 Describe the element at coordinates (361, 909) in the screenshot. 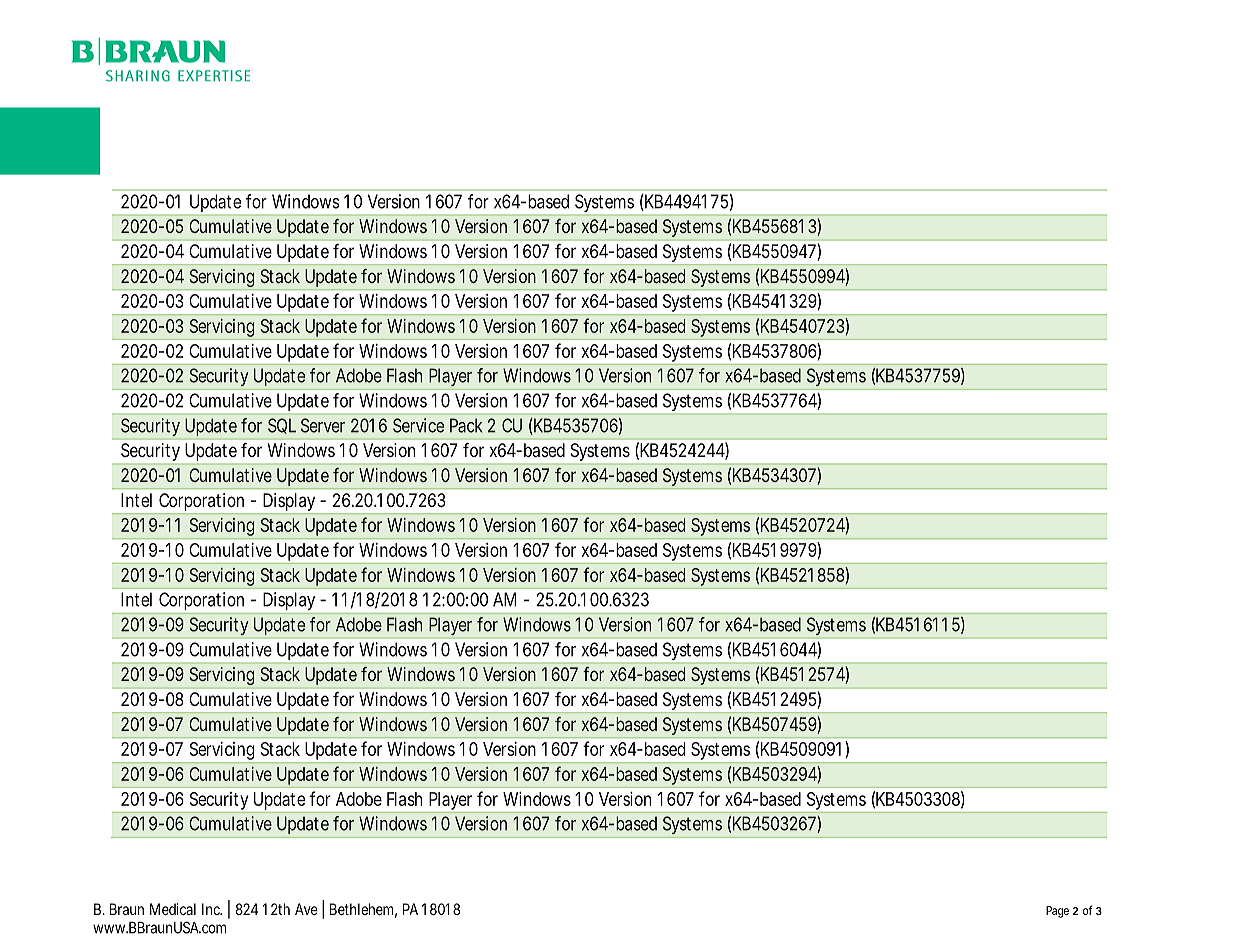

I see `Bethlehem` at that location.
